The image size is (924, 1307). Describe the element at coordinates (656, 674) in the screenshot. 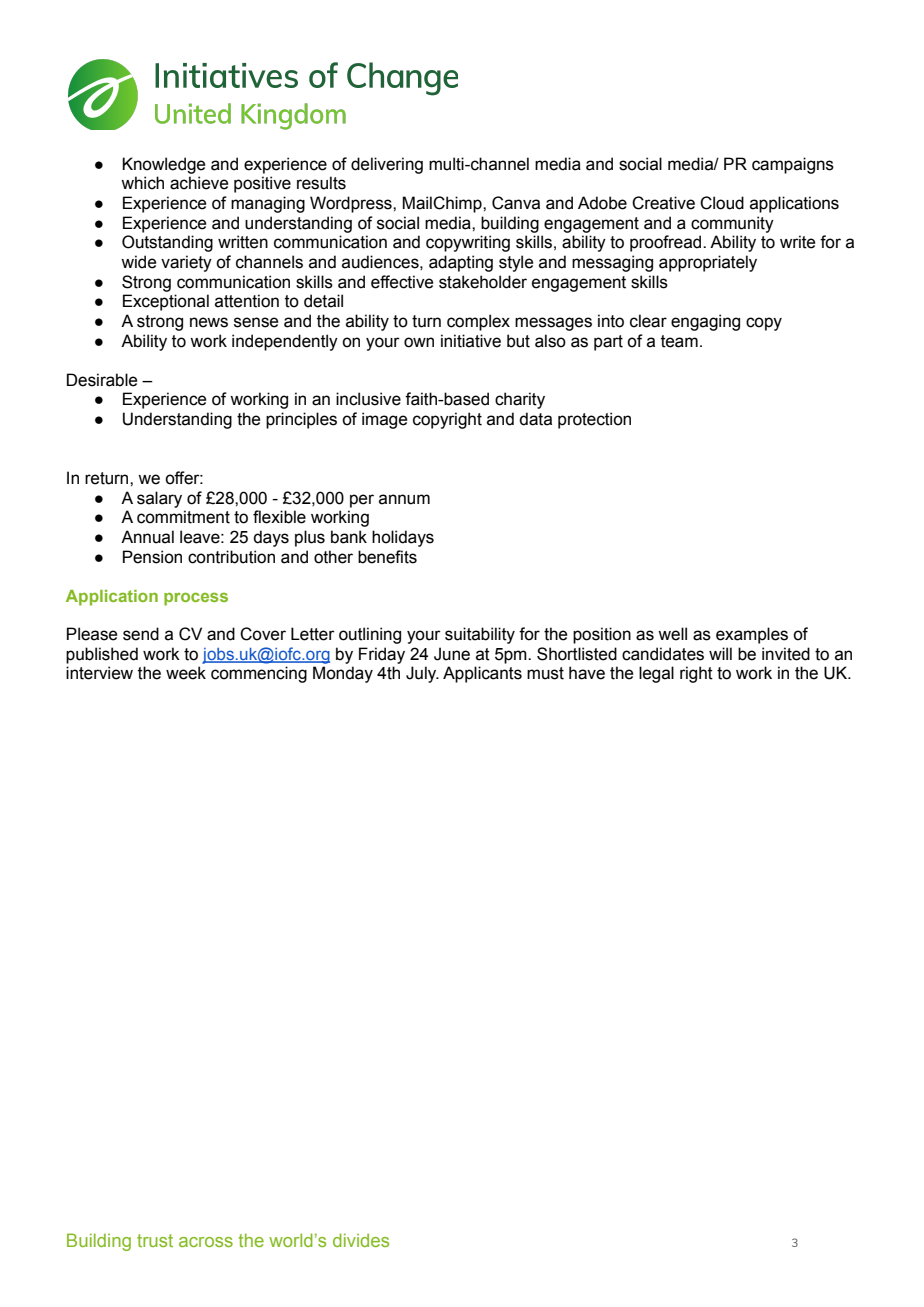

I see `legal` at that location.
